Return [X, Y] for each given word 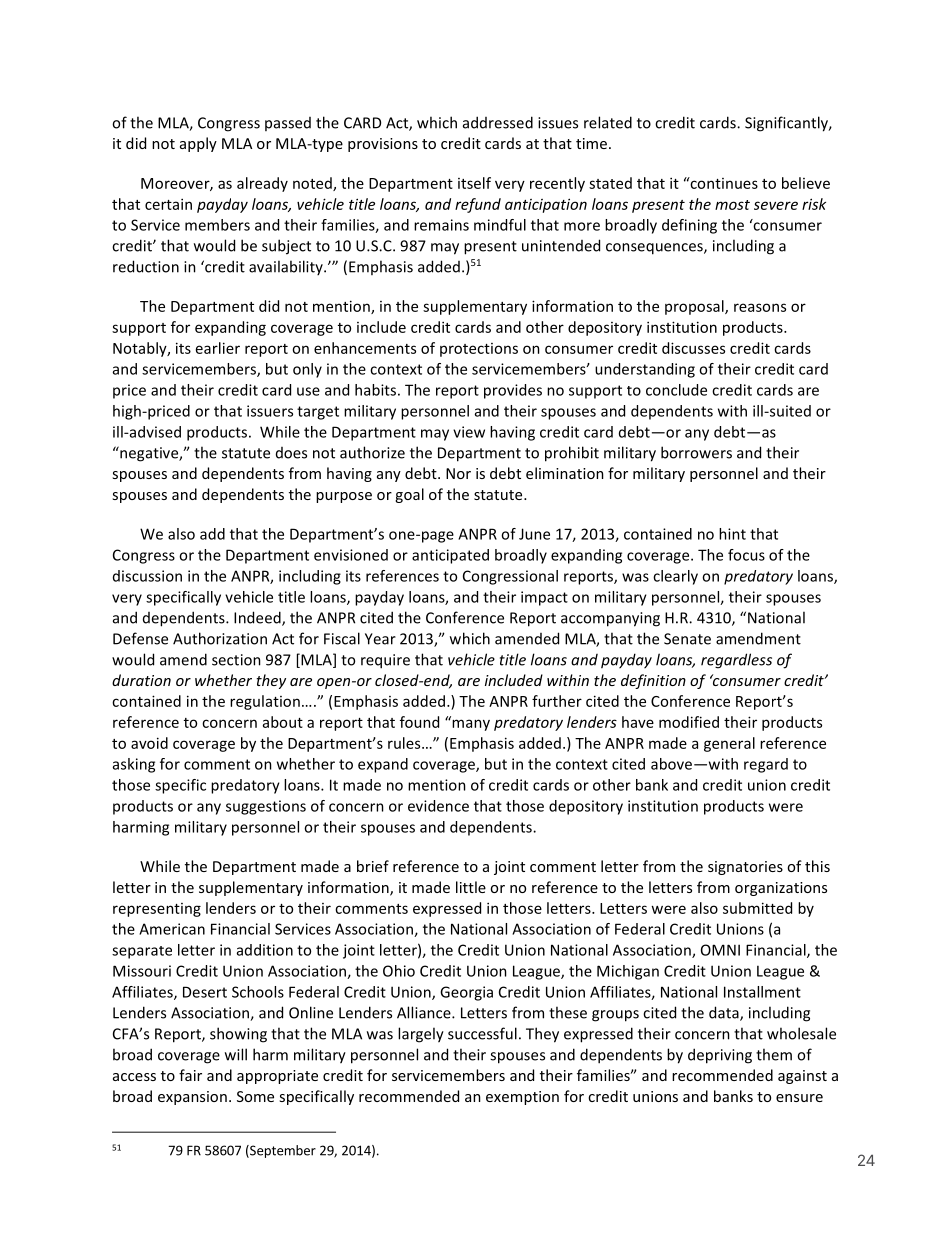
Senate [687, 639]
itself [474, 183]
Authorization [220, 638]
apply [198, 144]
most [732, 205]
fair [190, 1075]
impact [544, 598]
